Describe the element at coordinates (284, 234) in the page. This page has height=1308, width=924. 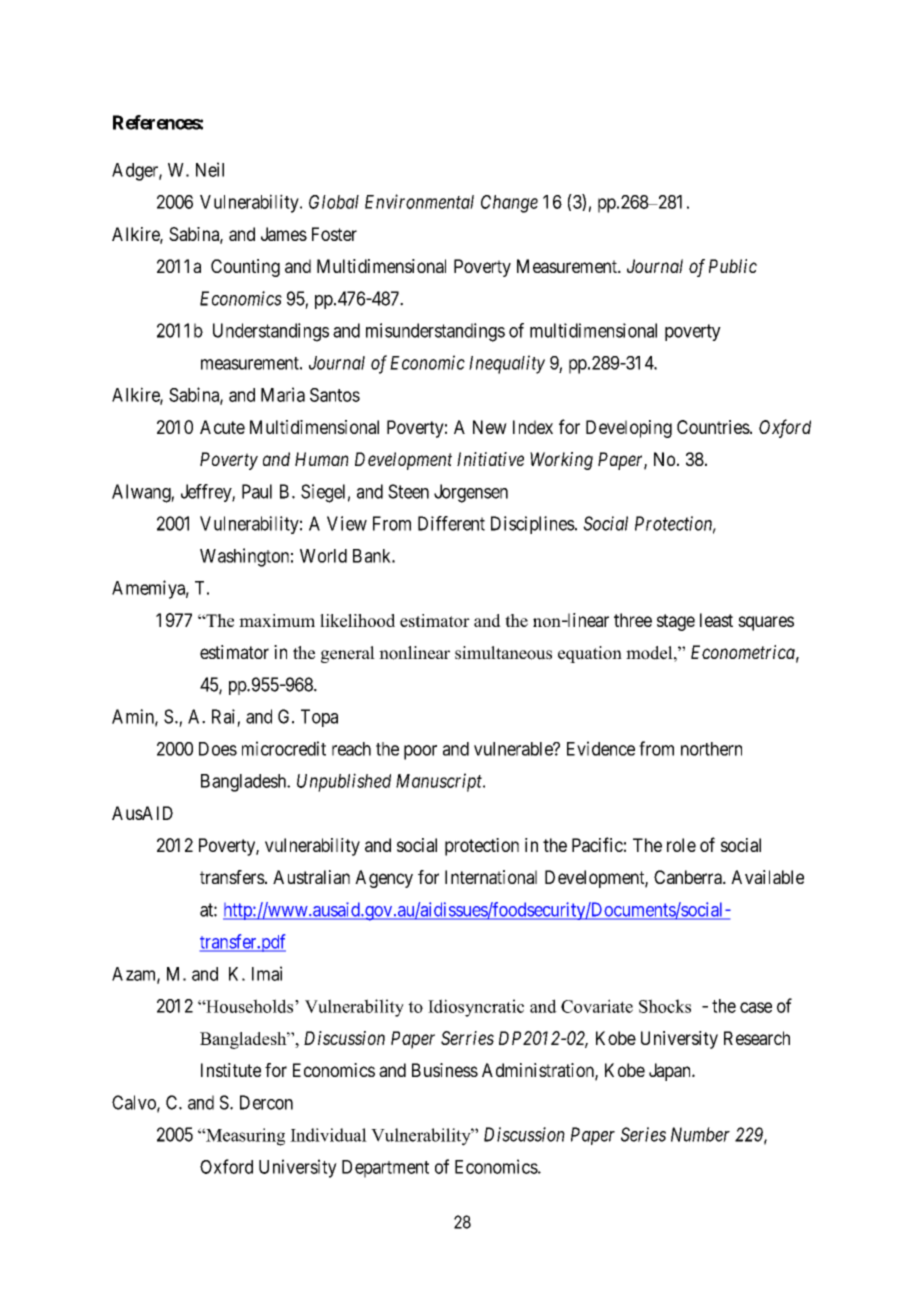
I see `James` at that location.
